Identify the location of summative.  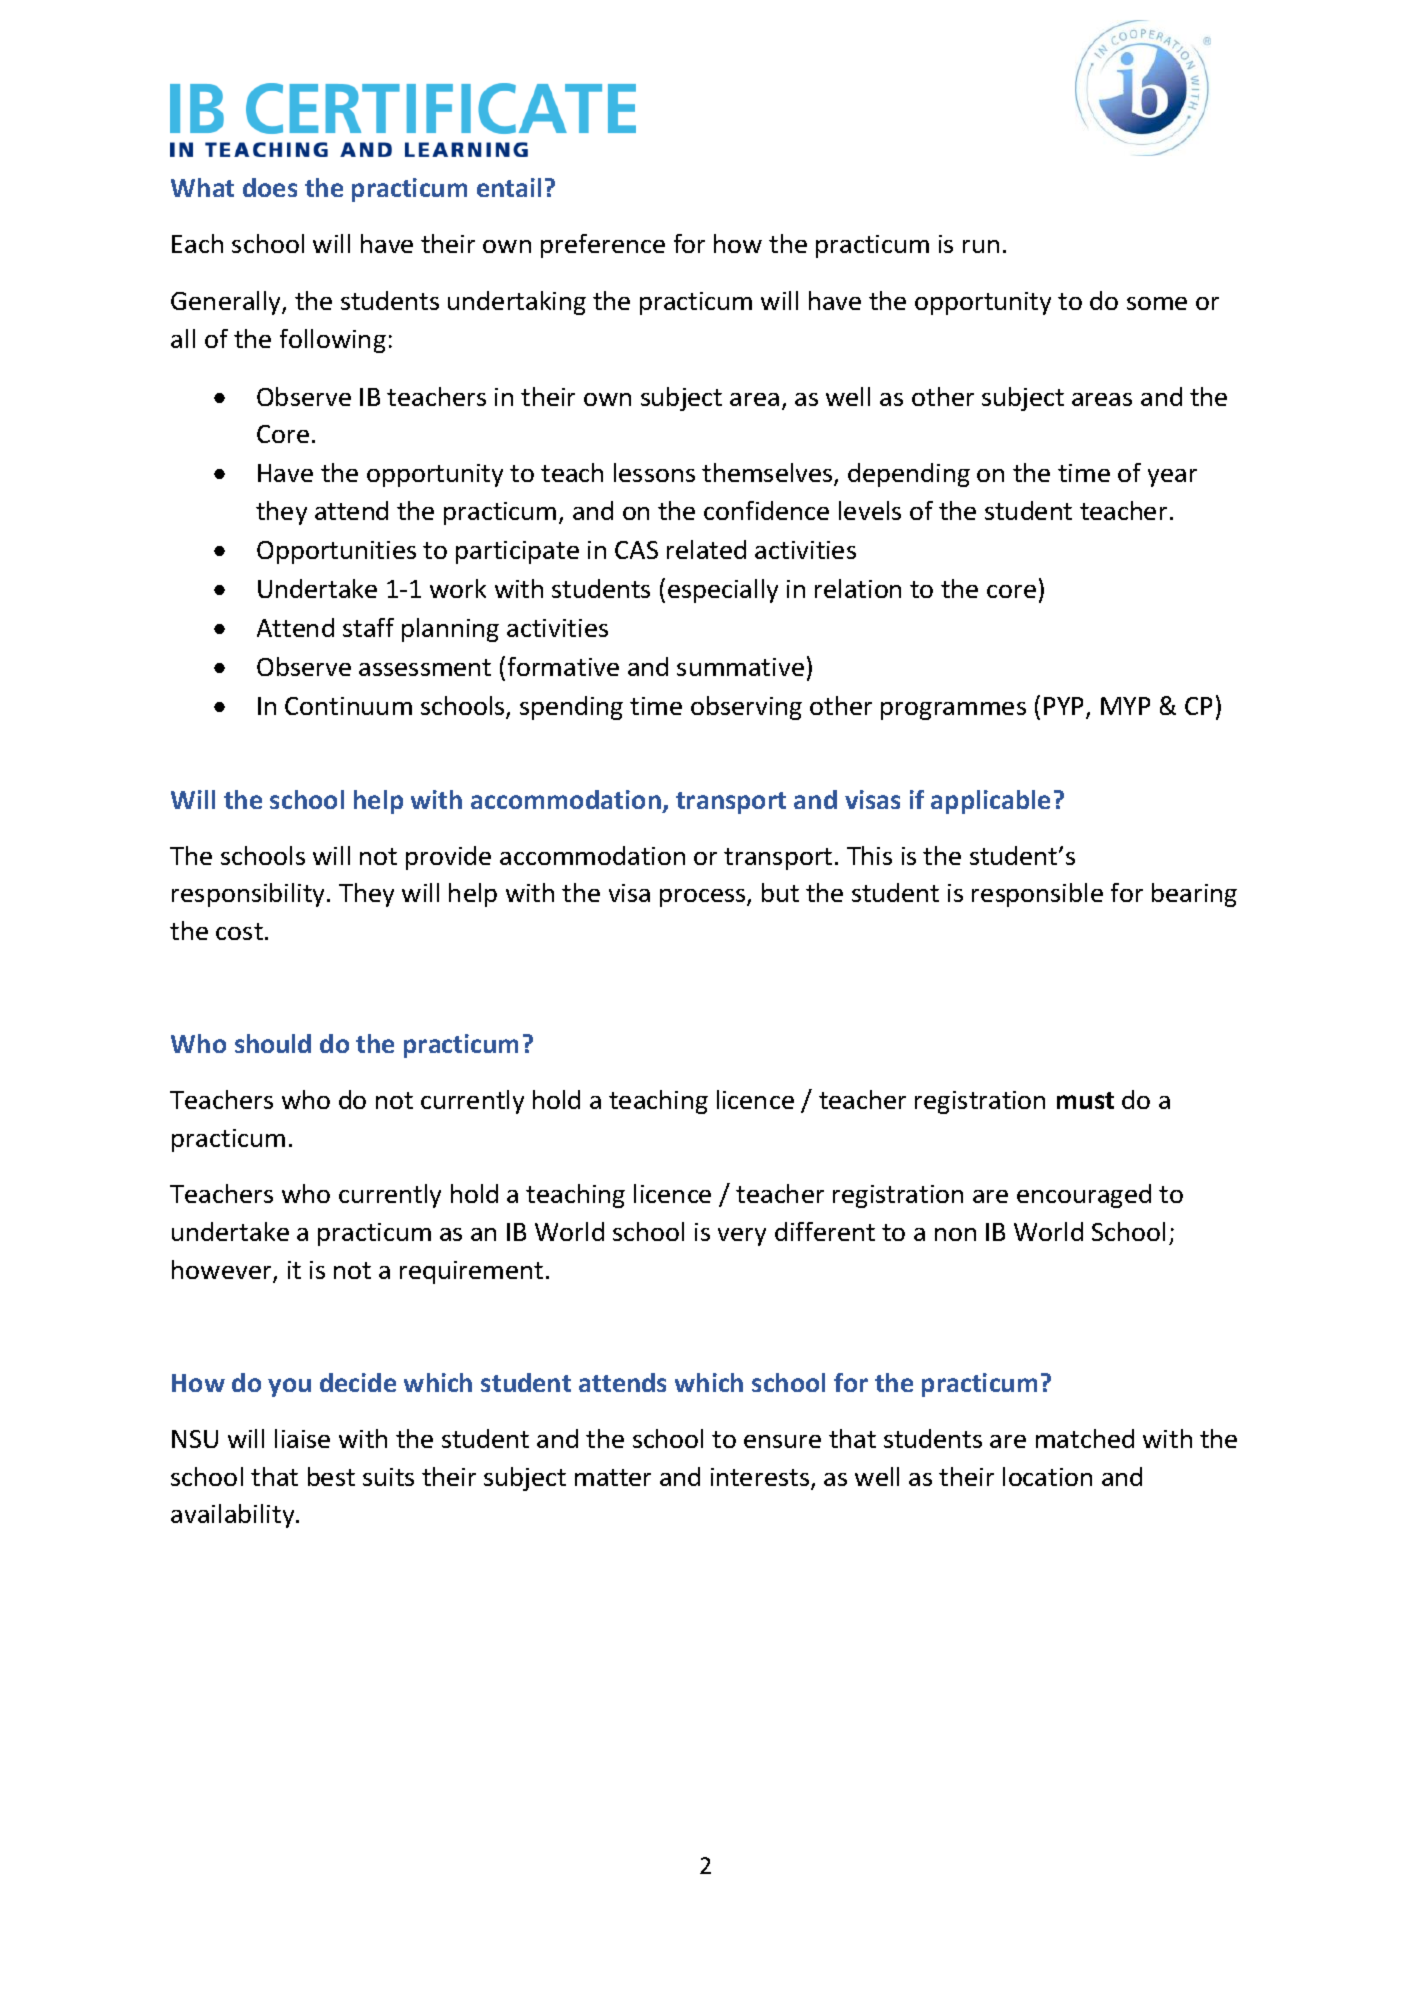
(740, 667).
